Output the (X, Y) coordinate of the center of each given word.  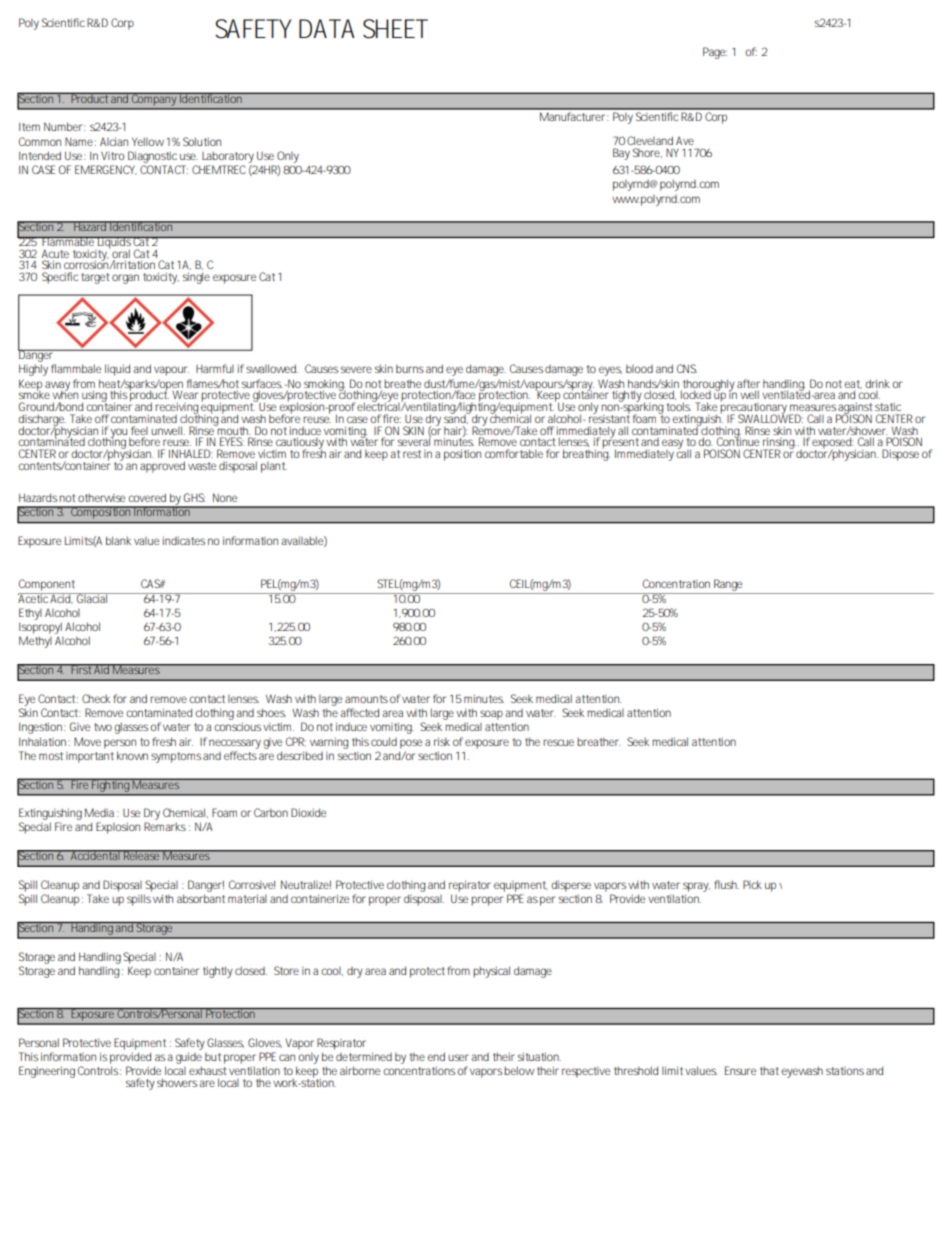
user (458, 1057)
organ (125, 279)
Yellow (148, 141)
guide (189, 1058)
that (769, 1070)
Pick (752, 884)
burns (410, 368)
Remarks (165, 826)
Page (715, 53)
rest (412, 454)
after (748, 383)
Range (728, 585)
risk (442, 741)
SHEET (395, 29)
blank (118, 540)
